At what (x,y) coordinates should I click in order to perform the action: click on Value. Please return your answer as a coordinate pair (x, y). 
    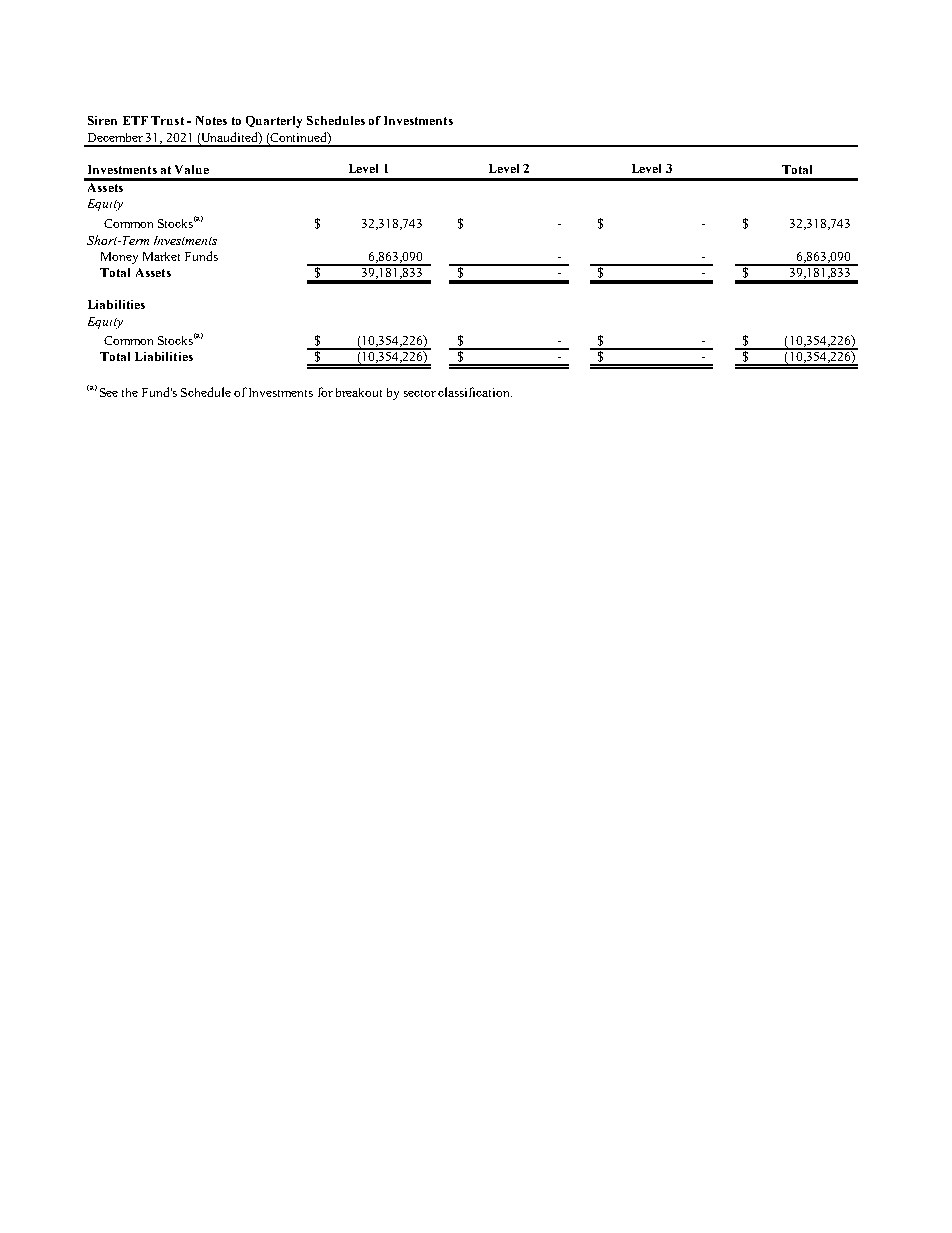
    Looking at the image, I should click on (192, 169).
